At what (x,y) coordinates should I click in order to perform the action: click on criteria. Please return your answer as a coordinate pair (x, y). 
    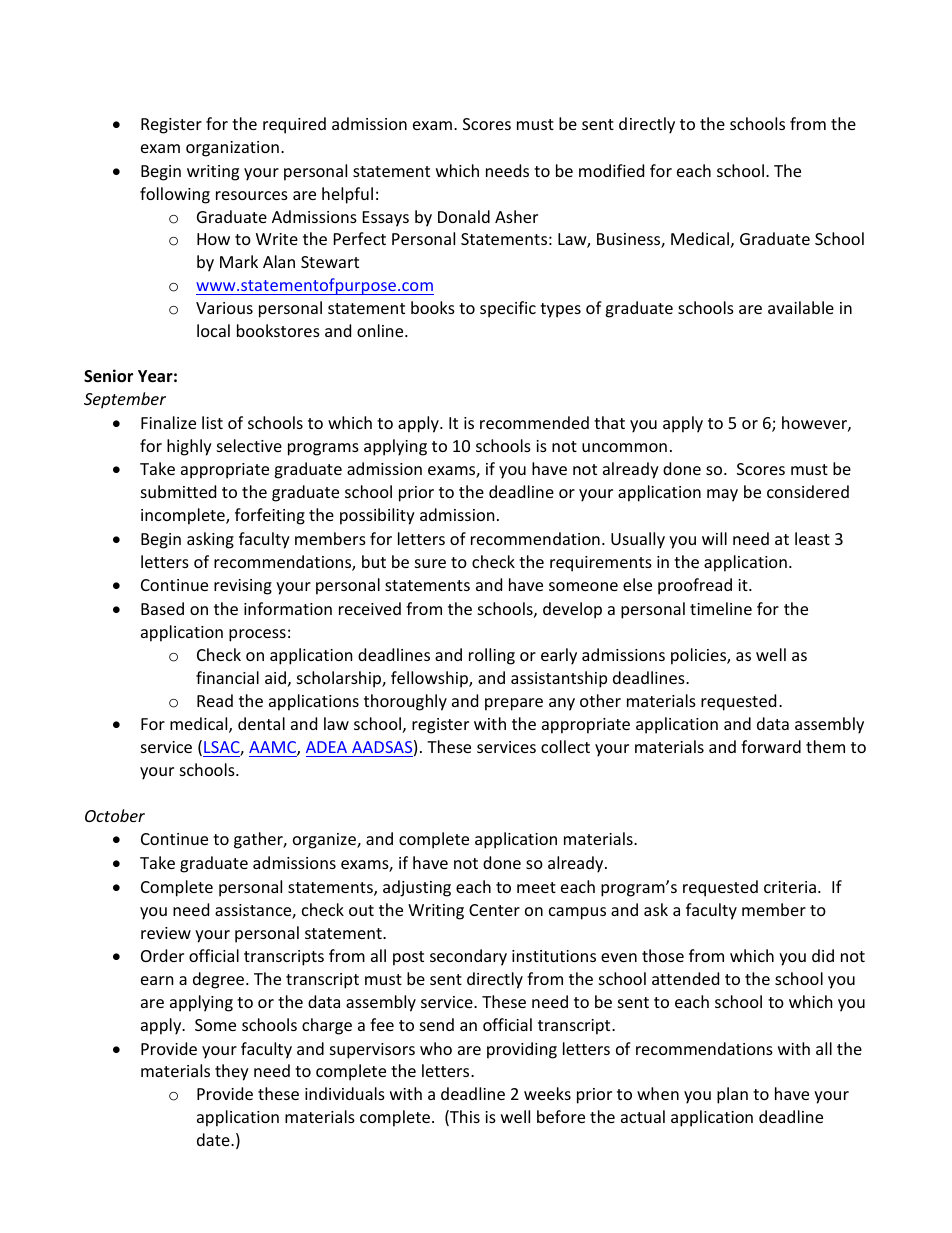
    Looking at the image, I should click on (790, 887).
